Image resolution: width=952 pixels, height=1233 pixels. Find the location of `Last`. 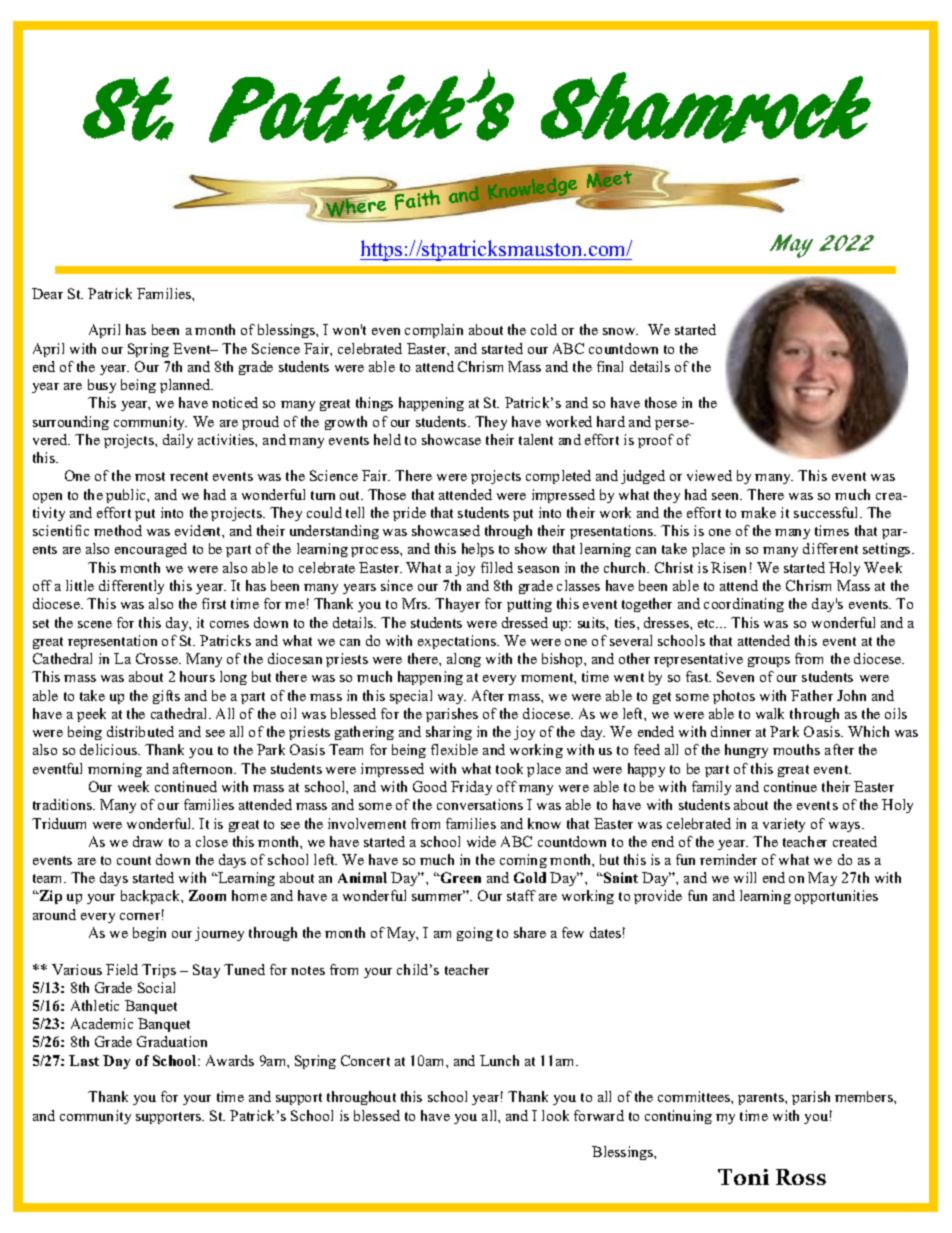

Last is located at coordinates (84, 1060).
